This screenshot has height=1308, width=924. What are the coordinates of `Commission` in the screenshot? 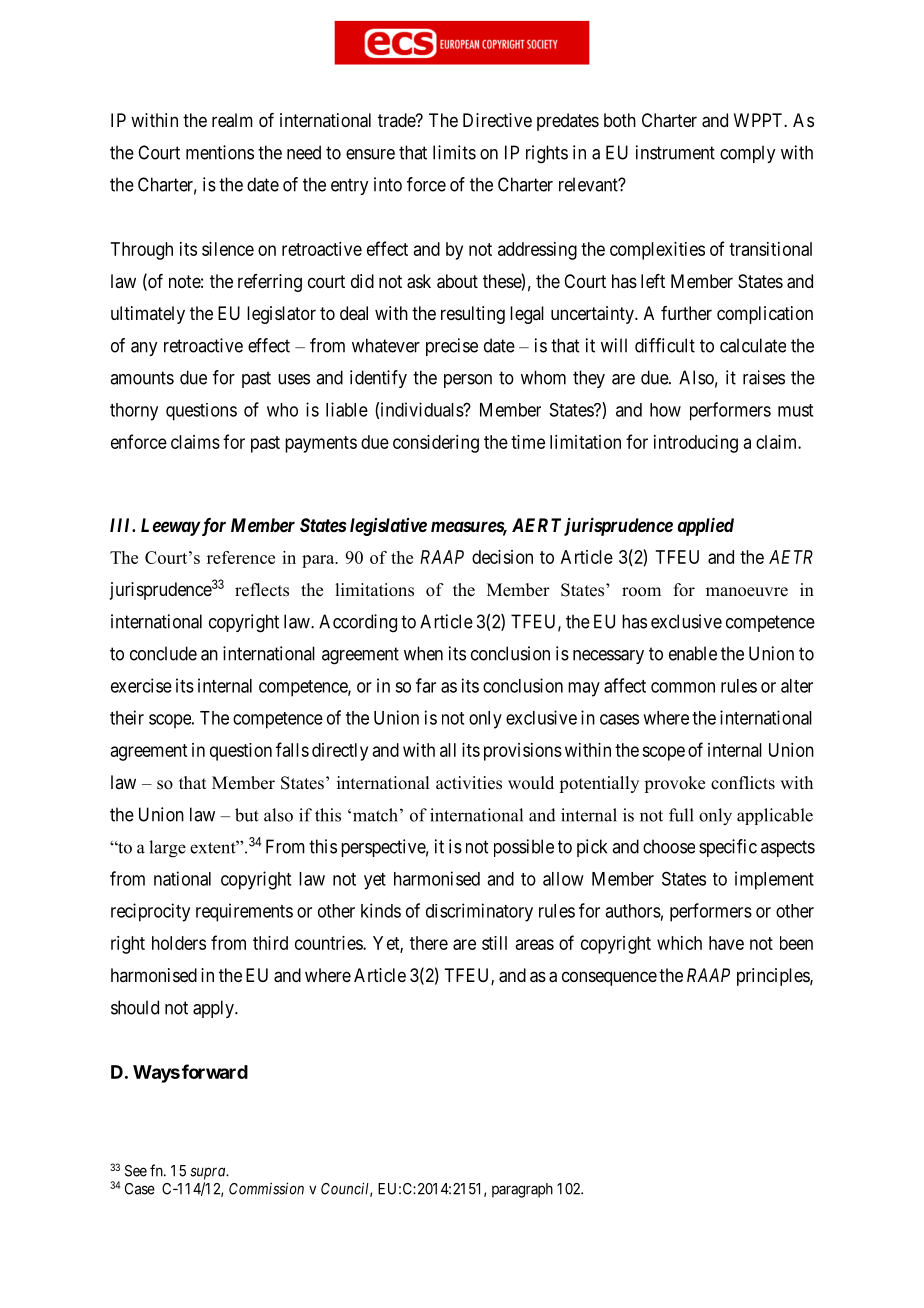 It's located at (266, 1188).
